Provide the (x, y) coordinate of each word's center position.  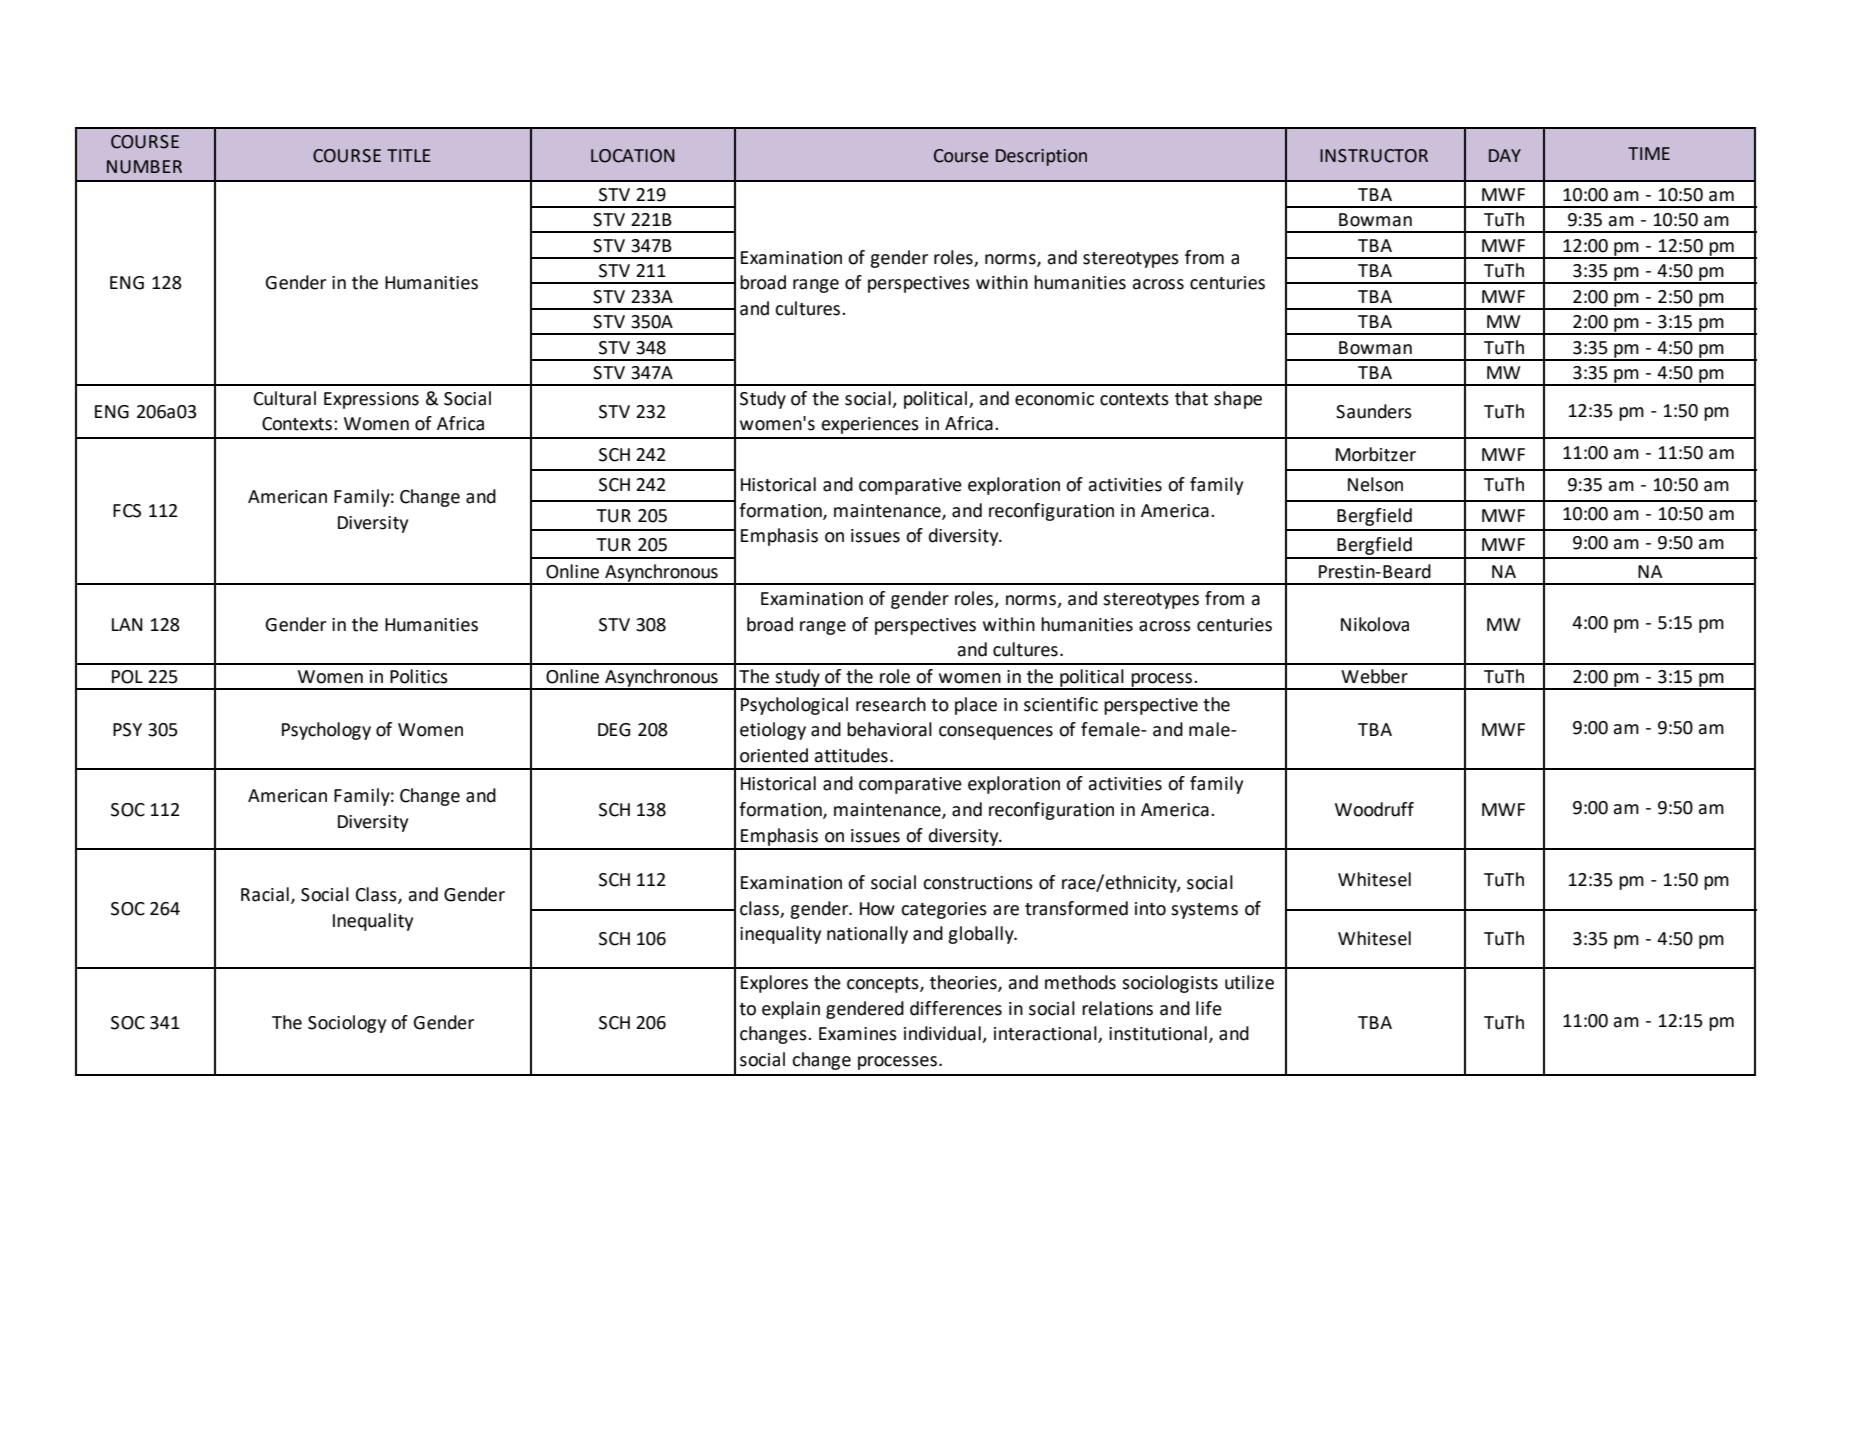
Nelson (1375, 484)
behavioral (889, 729)
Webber (1374, 676)
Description (1041, 157)
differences (956, 1008)
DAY (1505, 155)
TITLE (409, 155)
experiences (870, 425)
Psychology (326, 731)
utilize (1249, 982)
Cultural (285, 398)
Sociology (347, 1024)
